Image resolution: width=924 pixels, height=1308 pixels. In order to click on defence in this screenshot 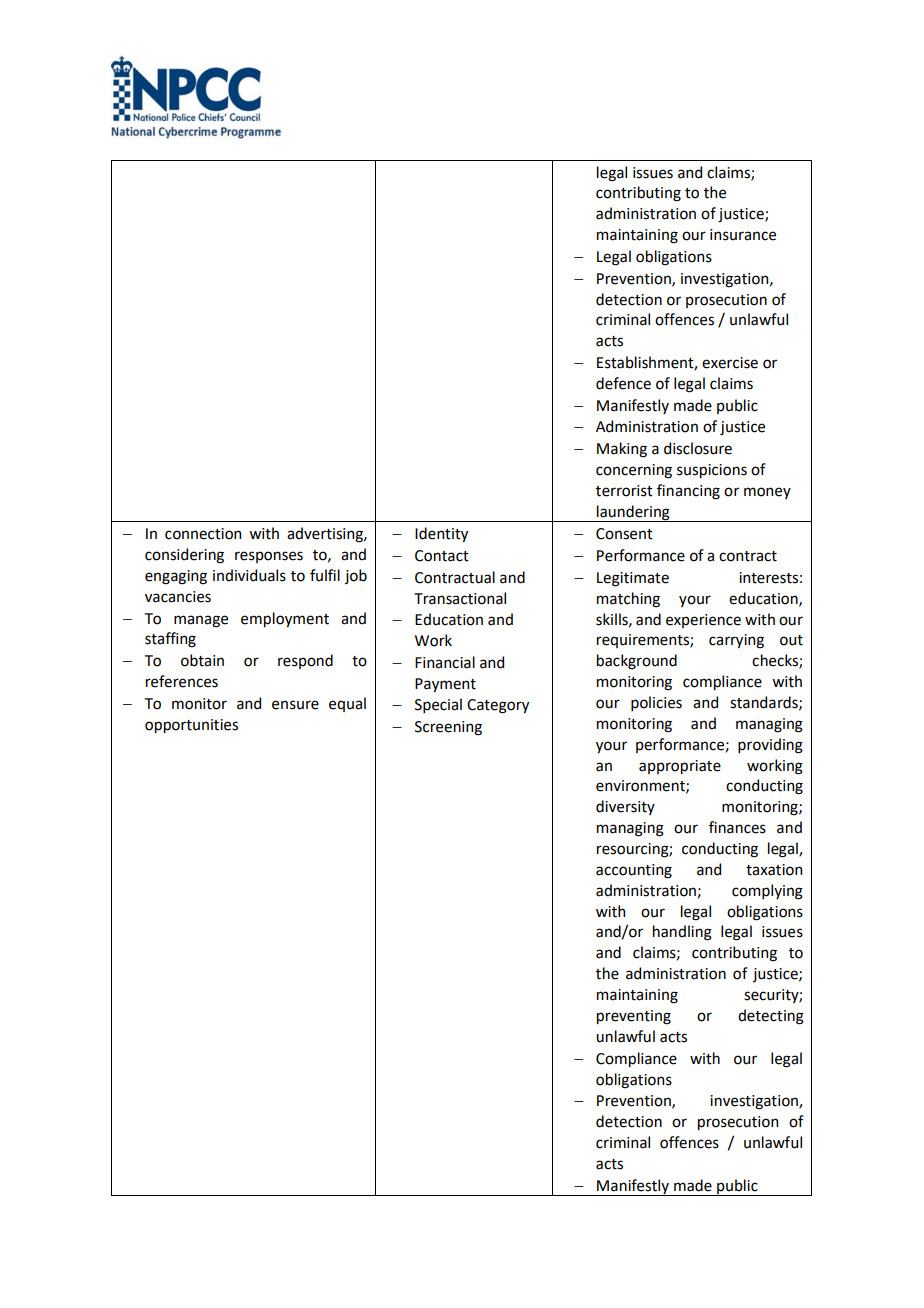, I will do `click(623, 383)`.
